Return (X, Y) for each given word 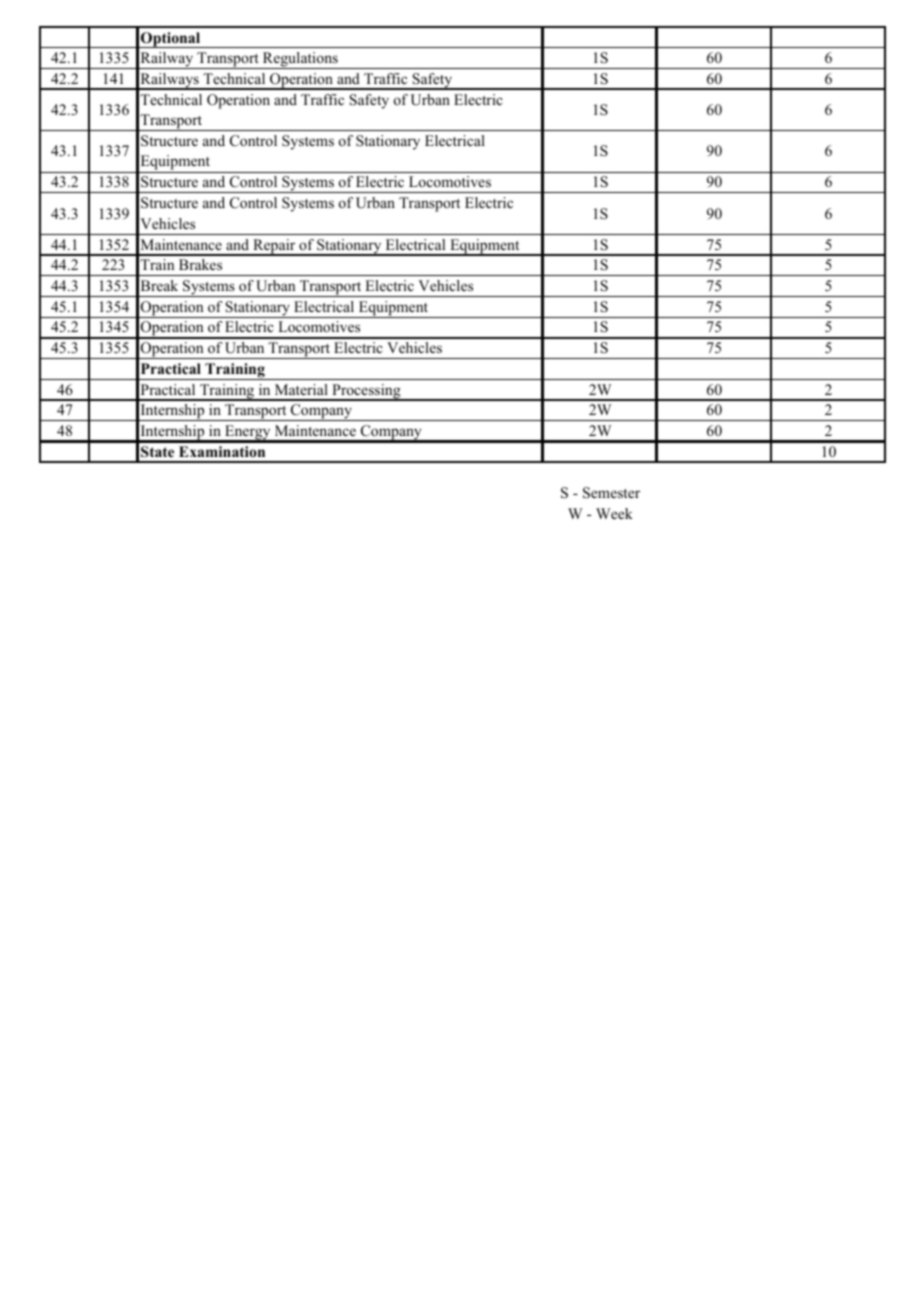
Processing (366, 392)
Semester (611, 493)
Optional (171, 40)
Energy (248, 433)
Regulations (300, 60)
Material (301, 389)
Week (614, 513)
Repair (274, 247)
